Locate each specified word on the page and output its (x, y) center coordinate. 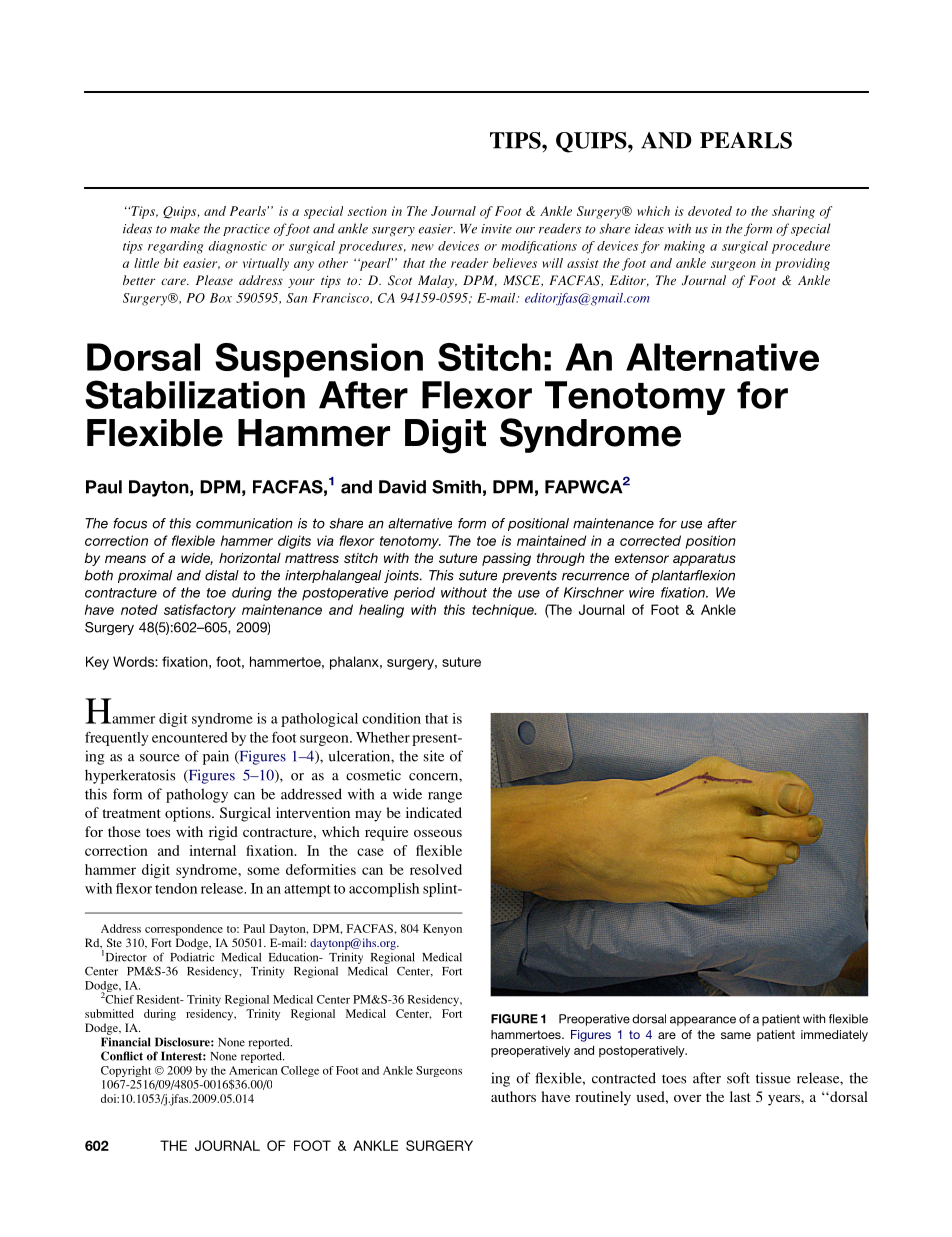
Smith (456, 487)
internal (212, 850)
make (185, 228)
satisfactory (200, 611)
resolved (436, 869)
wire (641, 592)
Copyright (126, 1071)
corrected (650, 540)
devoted (710, 211)
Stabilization (195, 394)
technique (504, 611)
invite (496, 229)
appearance (703, 1021)
